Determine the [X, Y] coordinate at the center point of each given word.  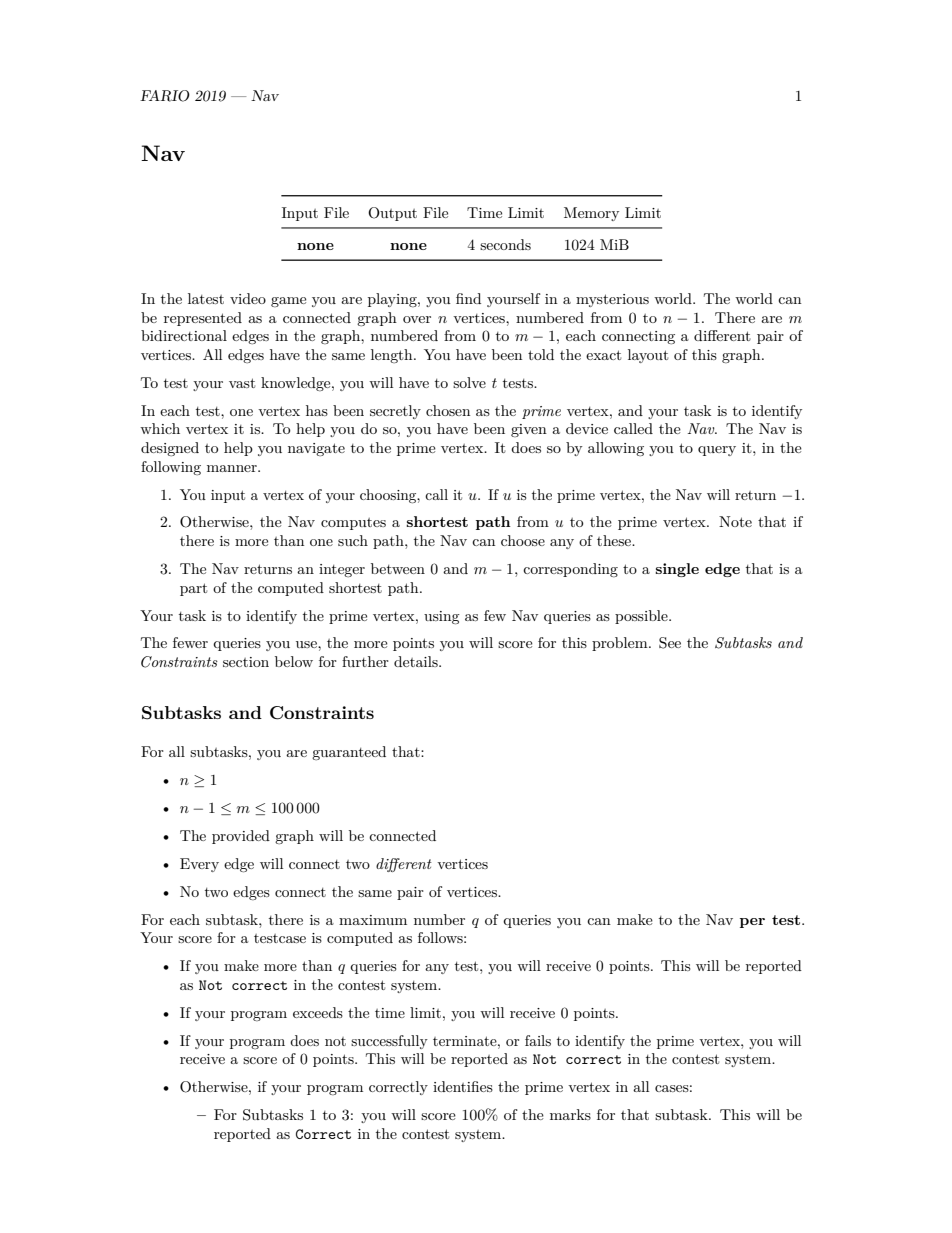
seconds [505, 244]
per [752, 923]
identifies [463, 1086]
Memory [591, 214]
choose [523, 540]
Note [735, 521]
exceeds [318, 1012]
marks [570, 1114]
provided [241, 837]
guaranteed [349, 753]
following [171, 468]
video [248, 298]
